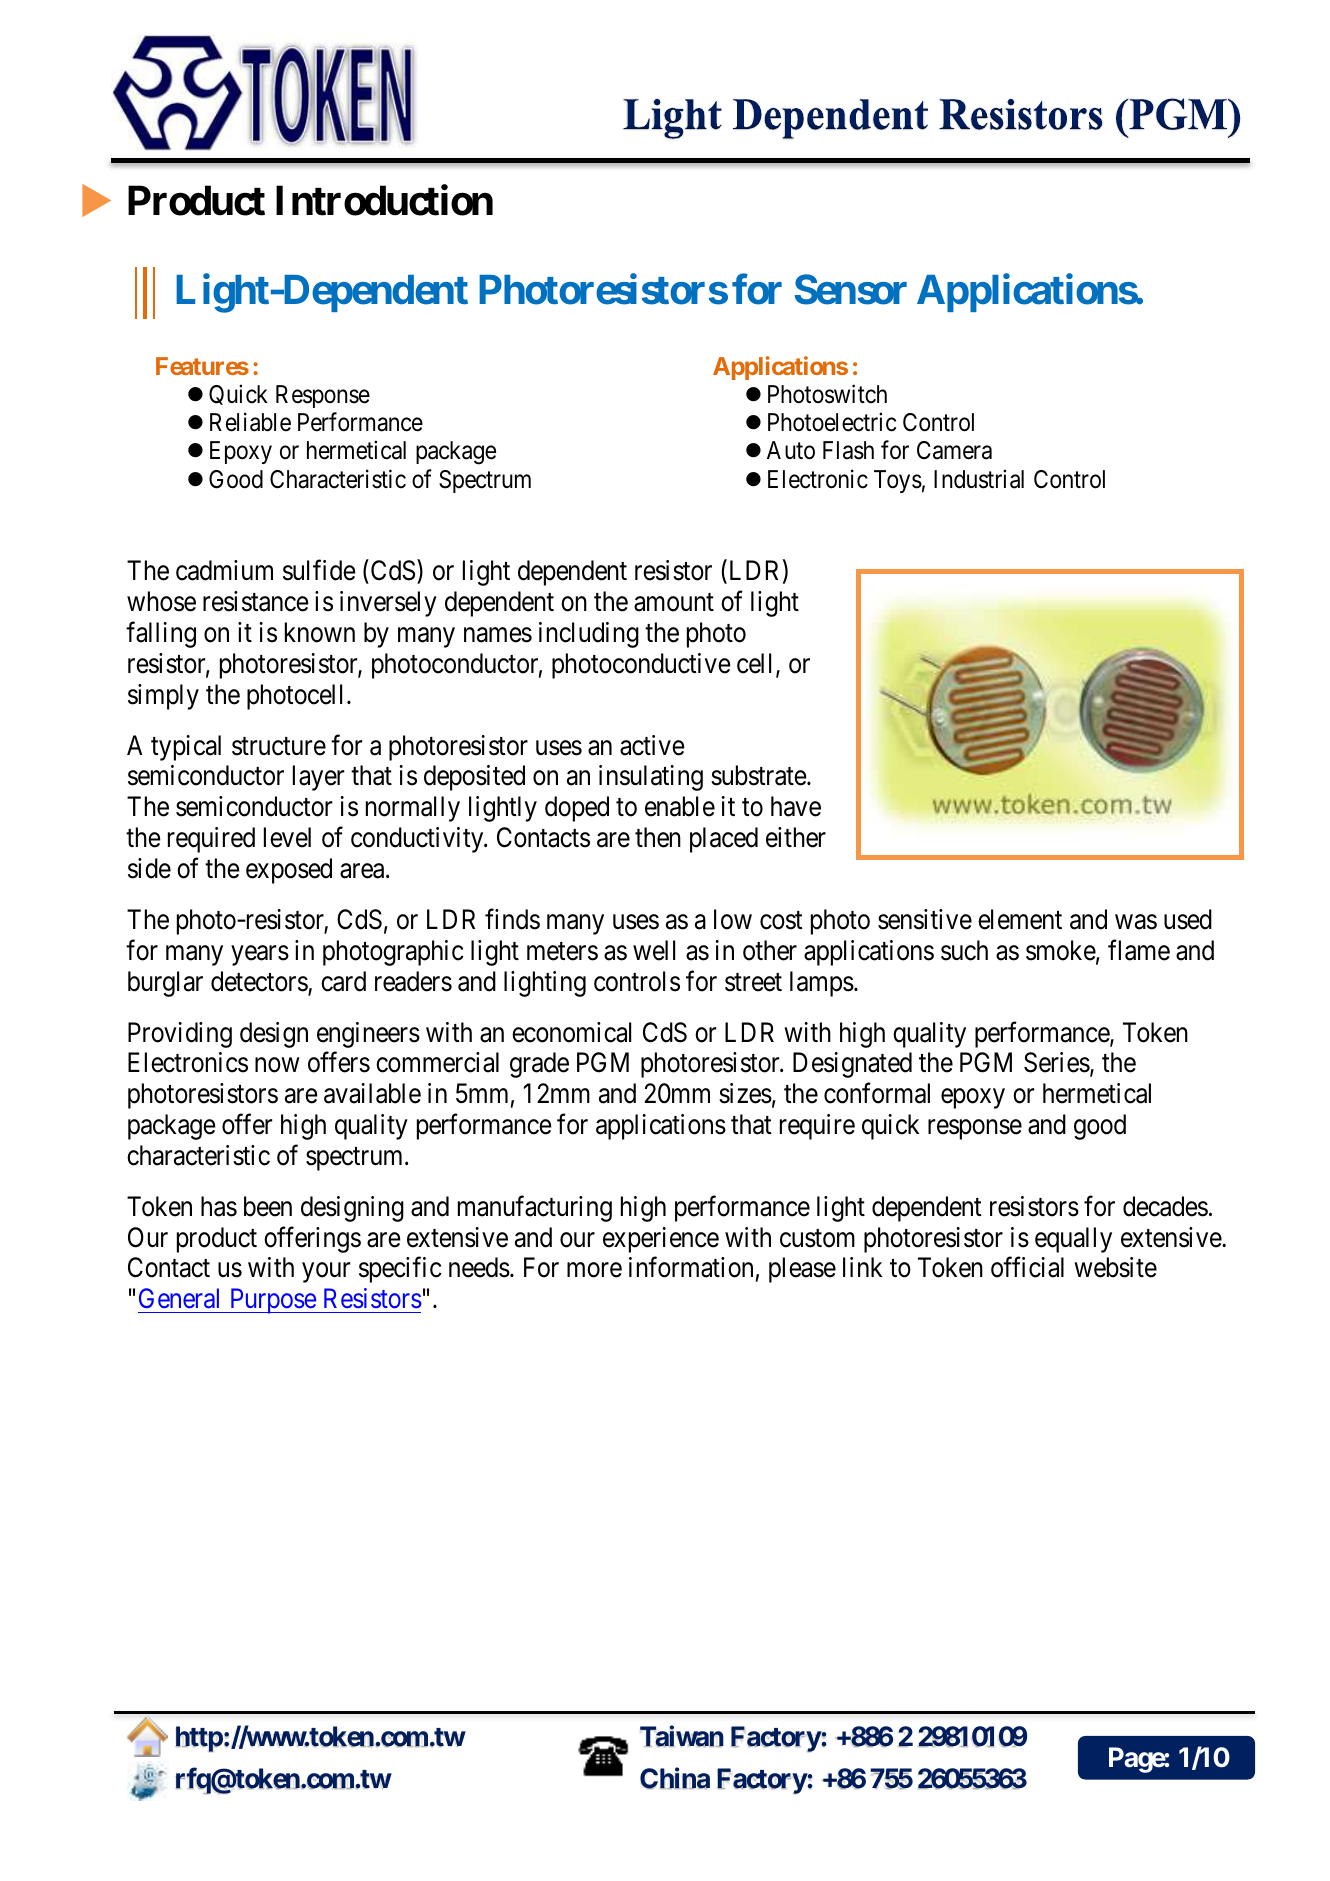 The image size is (1330, 1881). I want to click on element, so click(1020, 919).
